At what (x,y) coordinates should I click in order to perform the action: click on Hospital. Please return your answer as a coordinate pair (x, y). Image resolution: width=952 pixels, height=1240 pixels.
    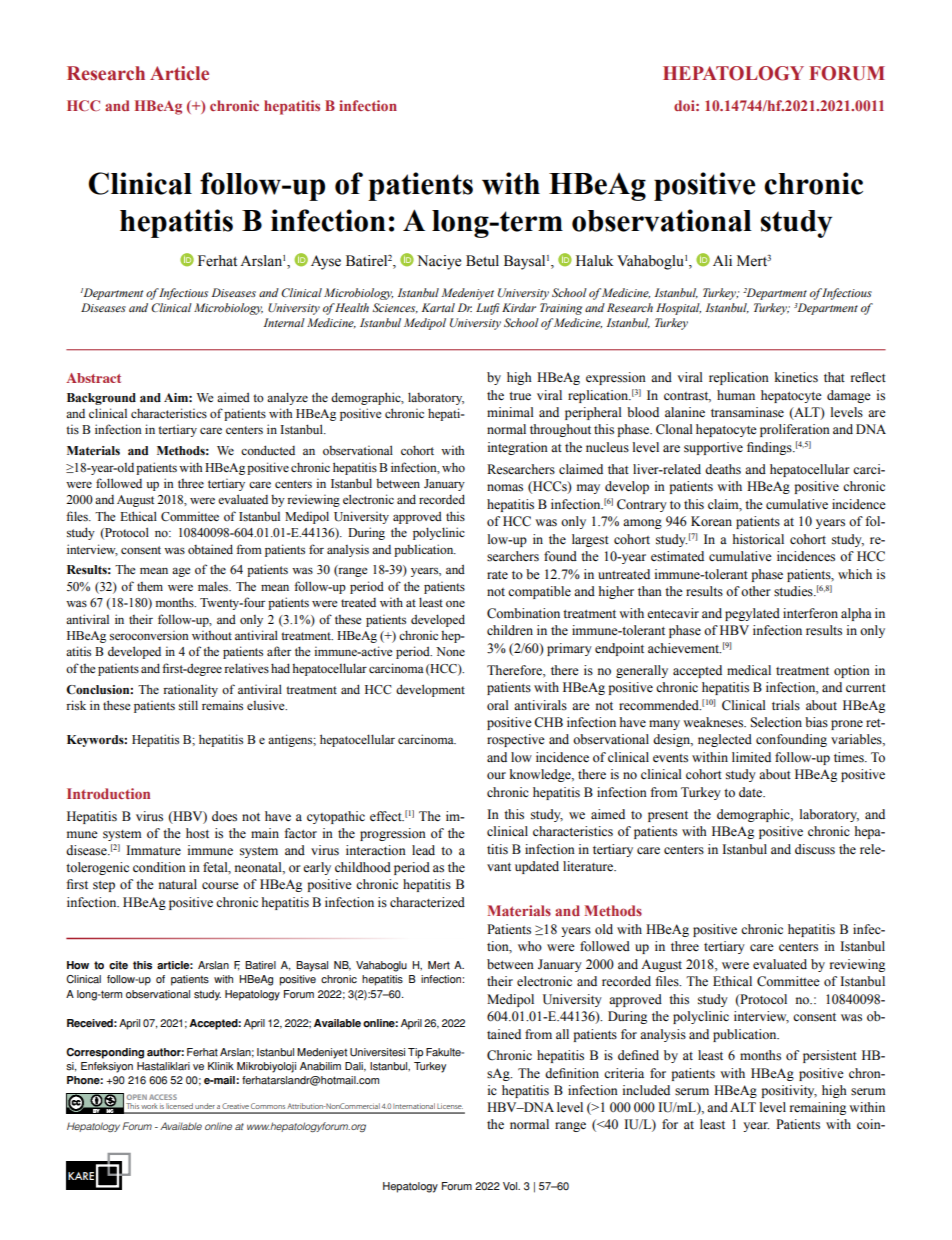
    Looking at the image, I should click on (678, 309).
